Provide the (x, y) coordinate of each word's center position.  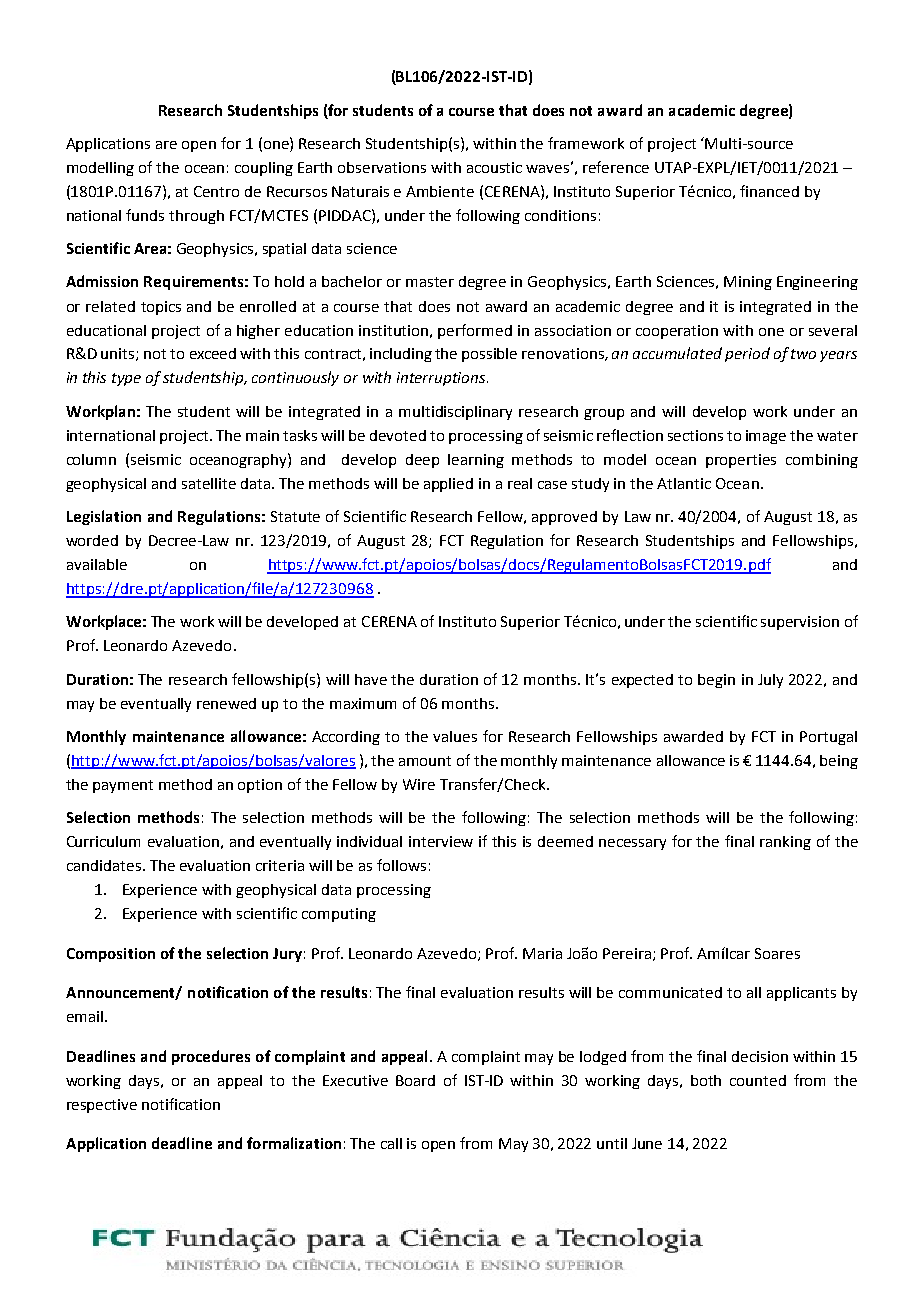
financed (769, 191)
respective (102, 1106)
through (196, 217)
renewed (226, 703)
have (371, 679)
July (770, 681)
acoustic (494, 167)
